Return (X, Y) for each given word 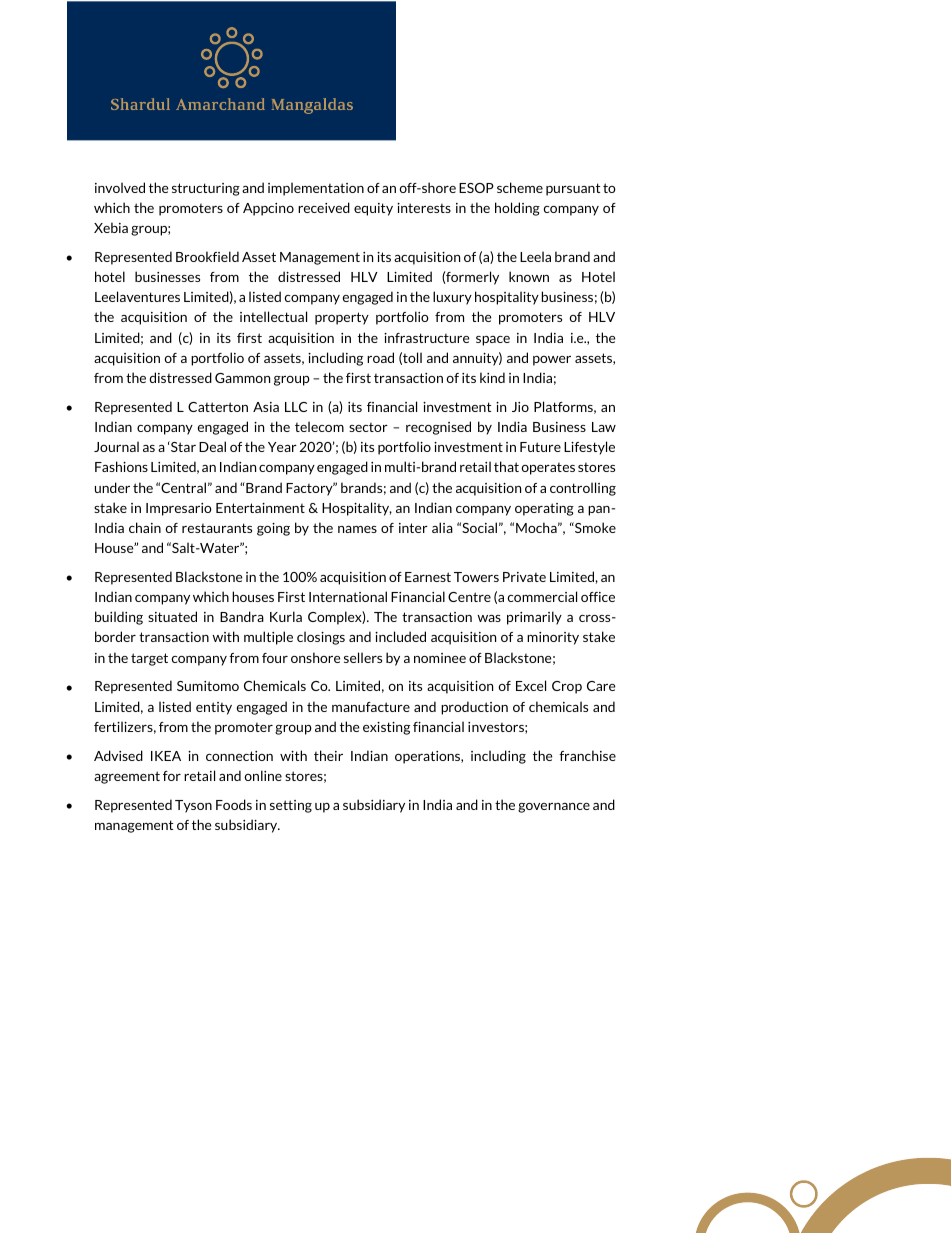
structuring (206, 189)
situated (172, 616)
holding (517, 209)
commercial (542, 596)
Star (182, 446)
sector (368, 427)
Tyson (193, 806)
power (552, 361)
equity (373, 209)
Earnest (428, 577)
